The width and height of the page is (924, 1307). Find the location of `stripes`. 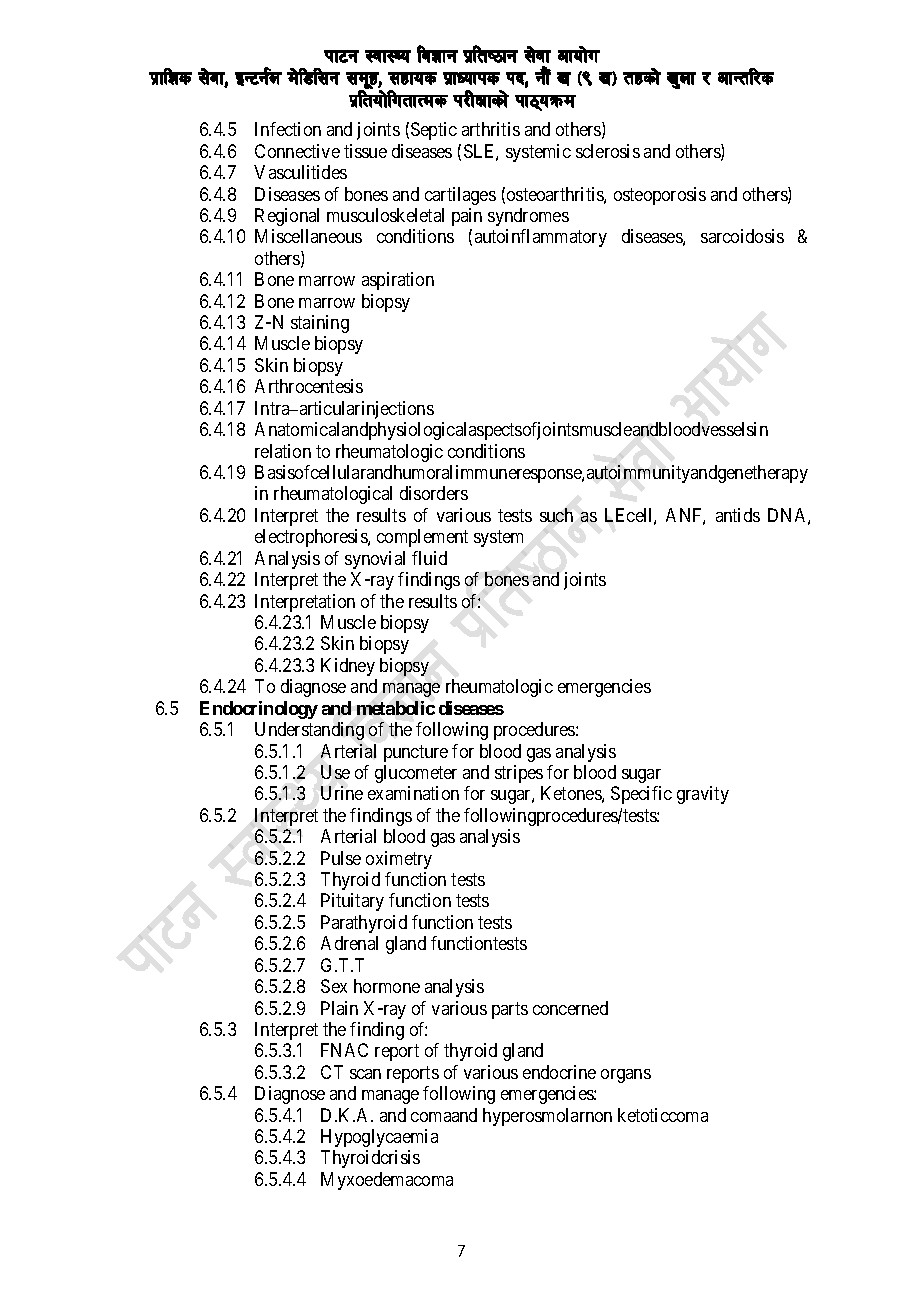

stripes is located at coordinates (519, 774).
